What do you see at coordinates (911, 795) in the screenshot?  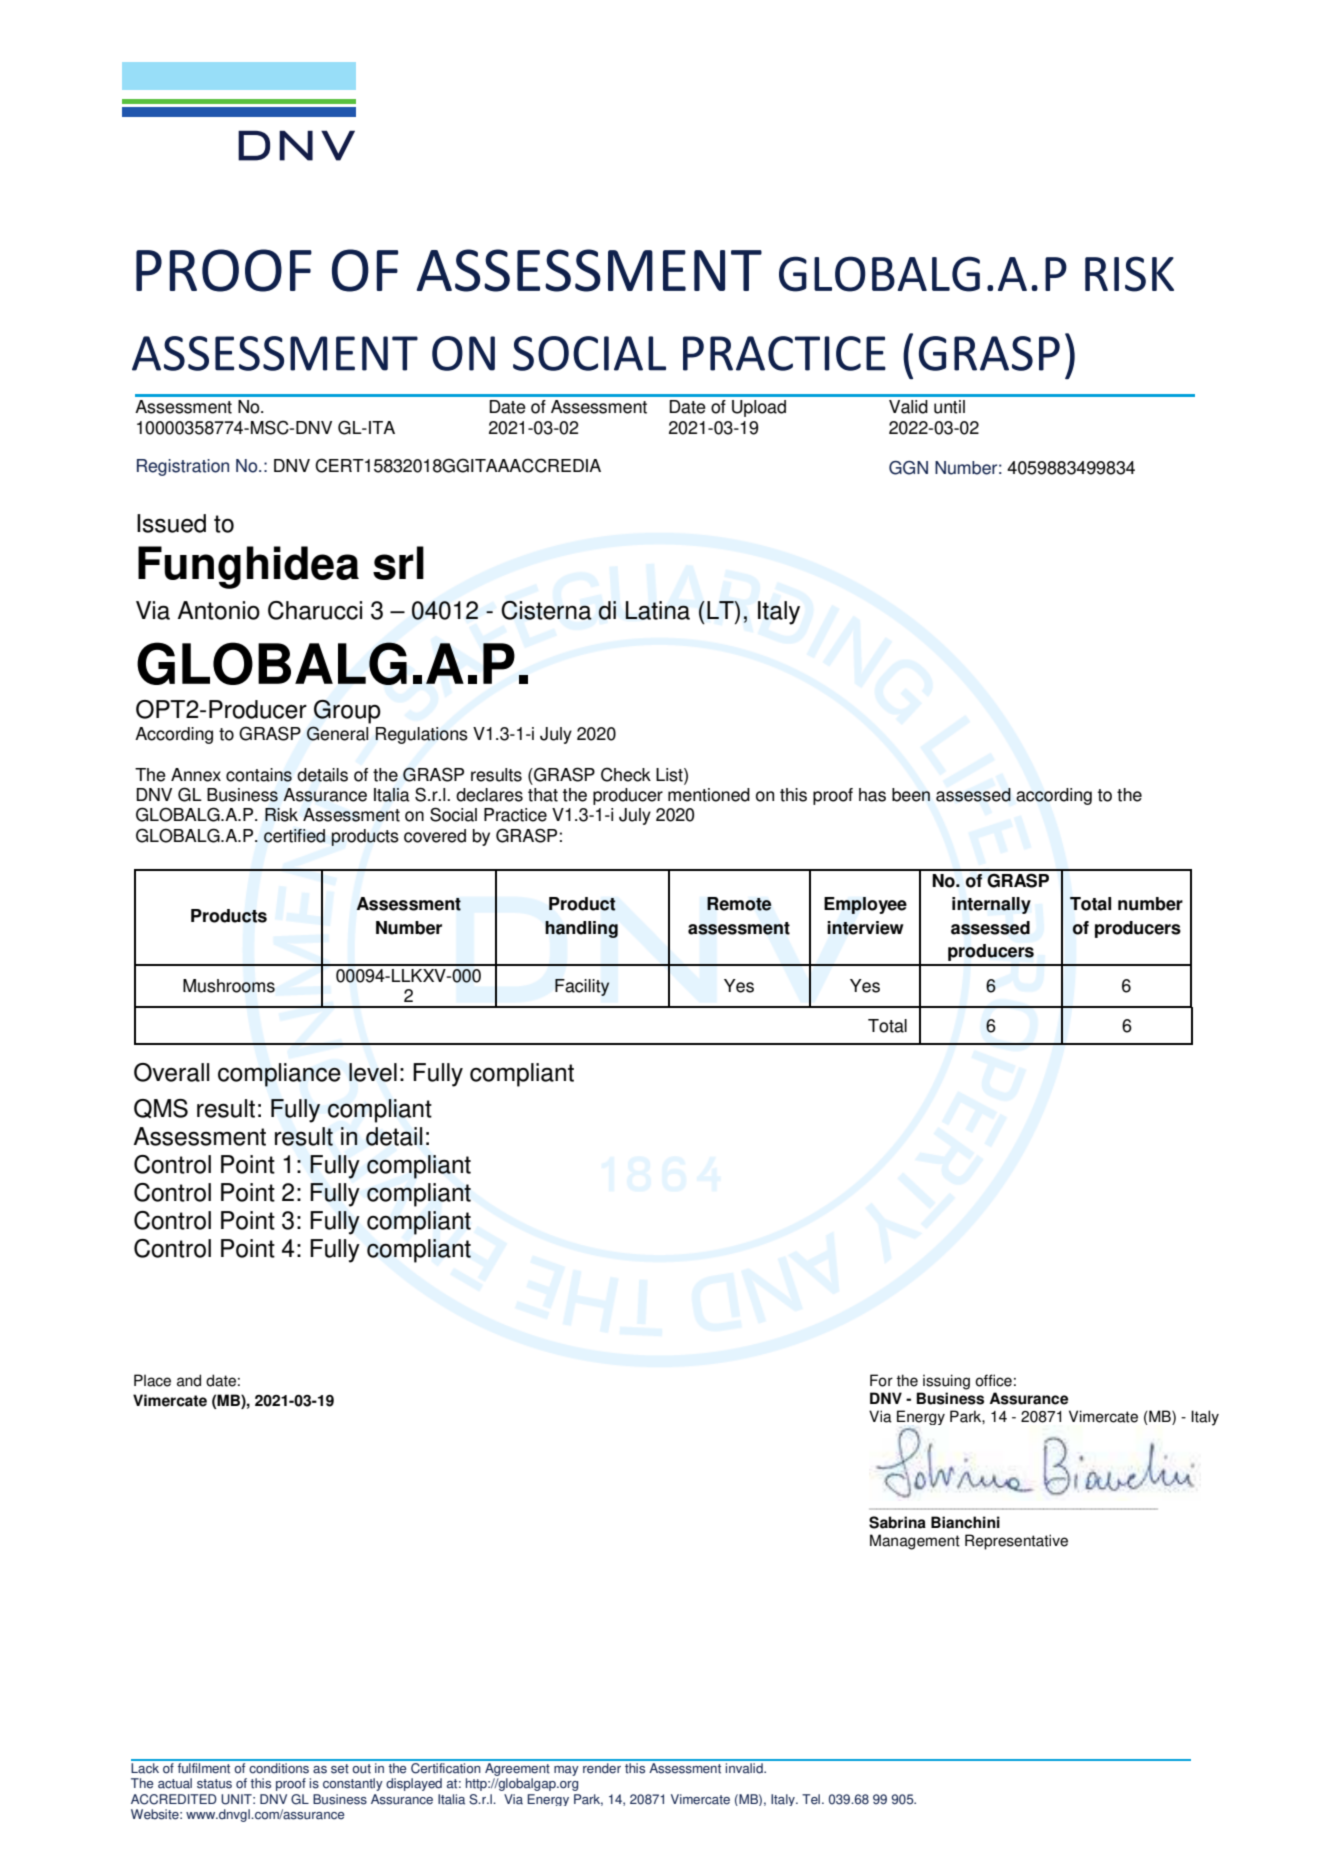 I see `been` at bounding box center [911, 795].
